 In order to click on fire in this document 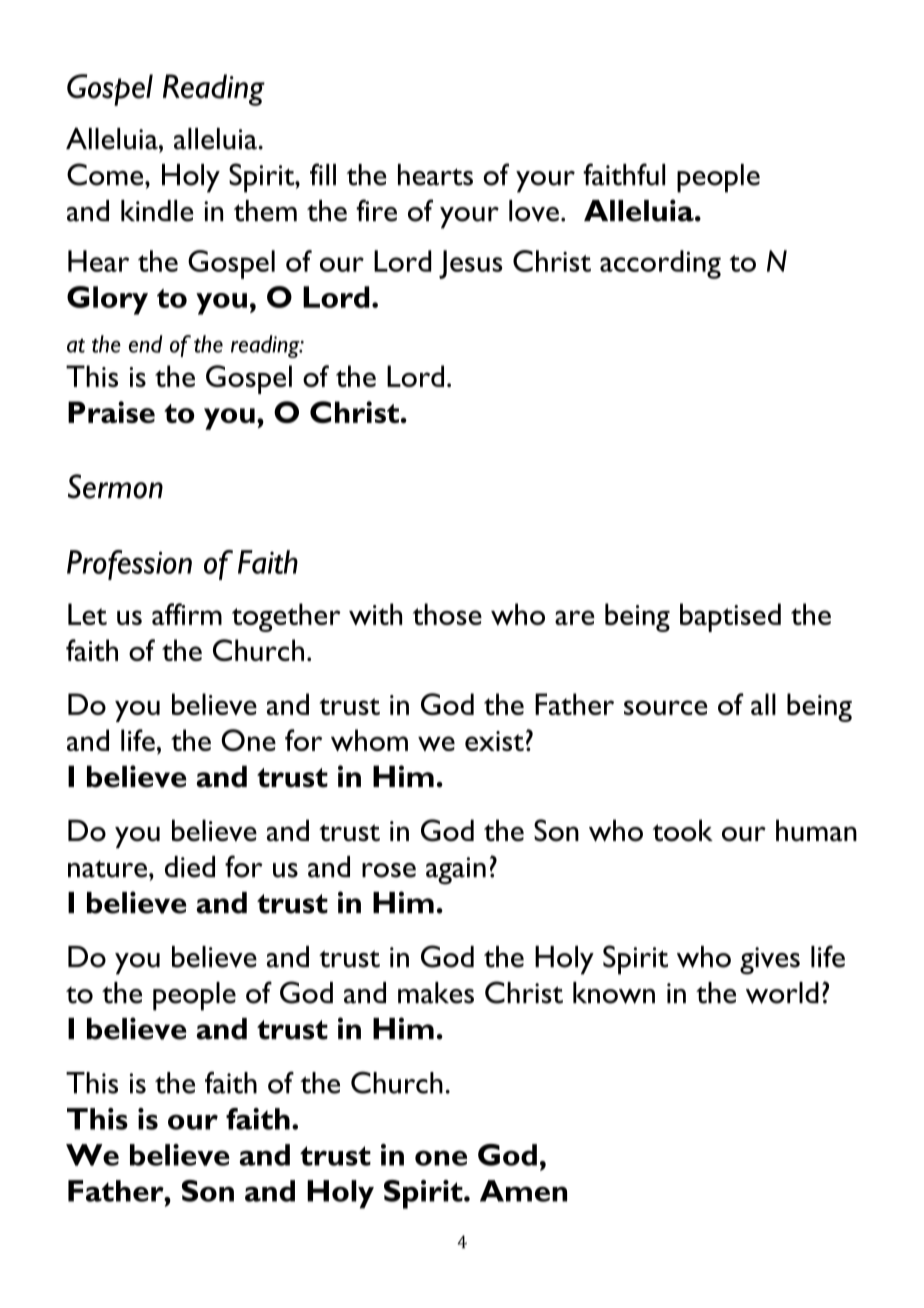, I will do `click(376, 210)`.
